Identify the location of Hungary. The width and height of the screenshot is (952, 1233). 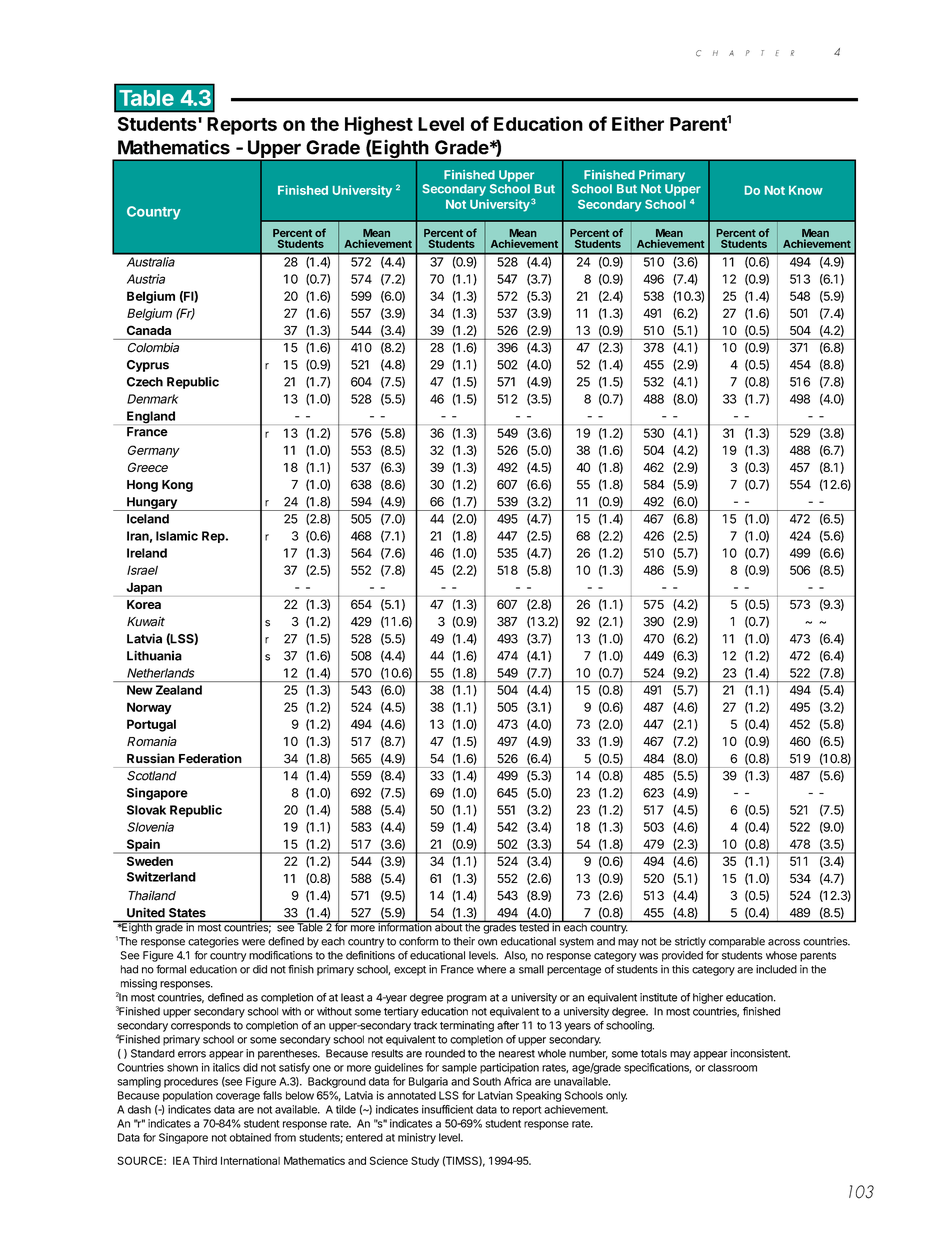
(152, 504).
